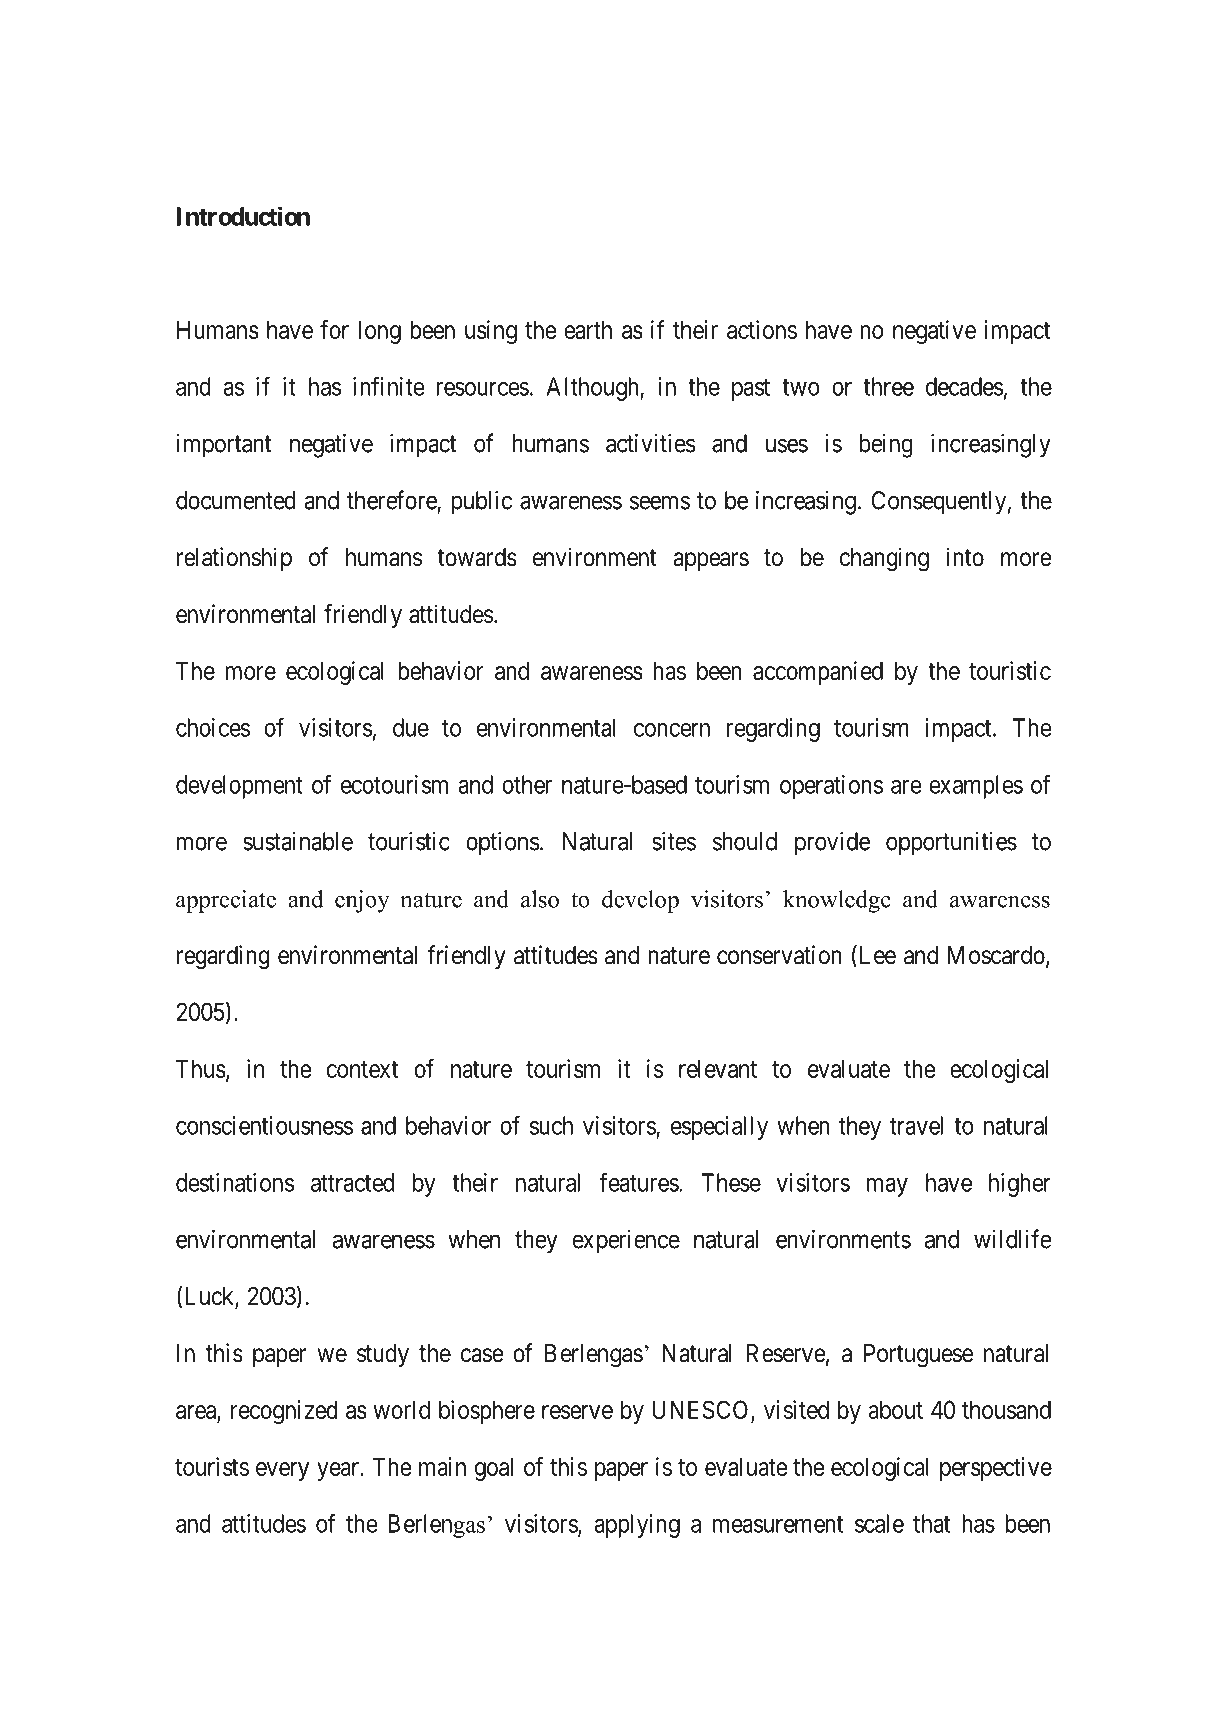 This image has width=1226, height=1734. What do you see at coordinates (236, 500) in the image?
I see `documented` at bounding box center [236, 500].
